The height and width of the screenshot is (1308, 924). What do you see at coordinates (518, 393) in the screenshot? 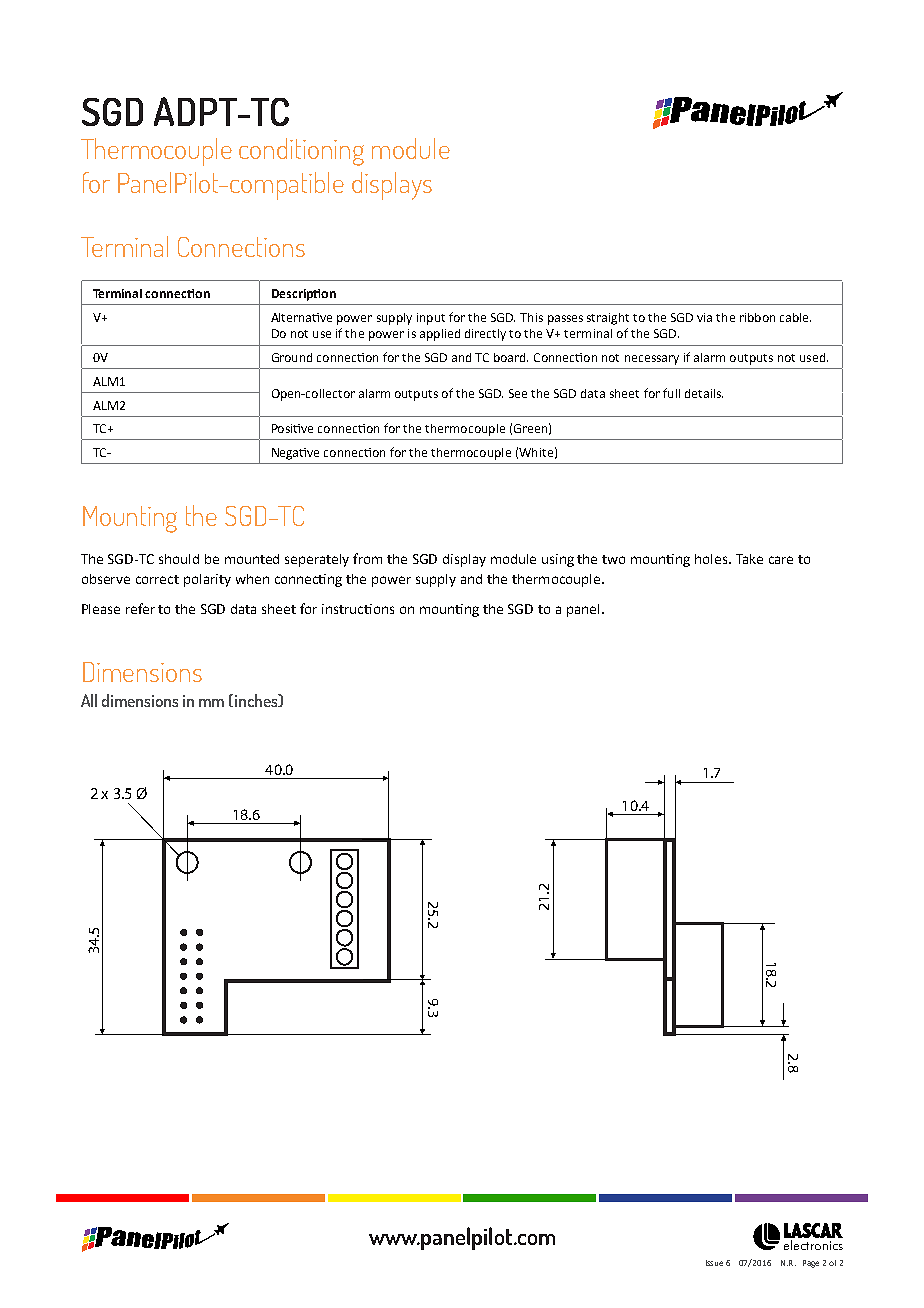
I see `See` at bounding box center [518, 393].
